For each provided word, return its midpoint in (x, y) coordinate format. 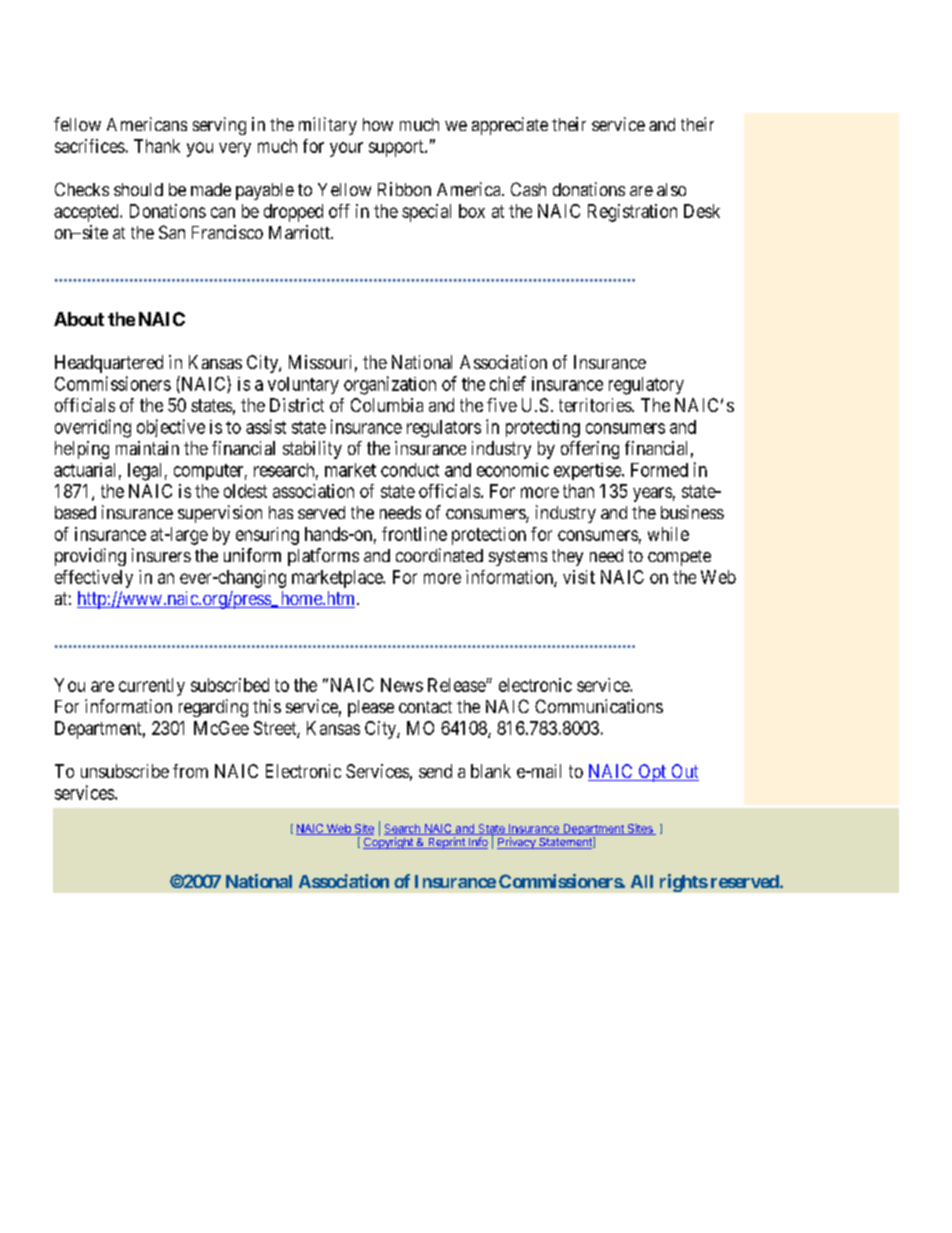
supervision (220, 514)
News (402, 685)
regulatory (646, 386)
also (671, 189)
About (79, 319)
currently (152, 687)
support (397, 148)
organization (390, 385)
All (642, 881)
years (652, 494)
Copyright (389, 842)
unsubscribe (125, 771)
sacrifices (90, 146)
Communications (599, 706)
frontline (414, 534)
